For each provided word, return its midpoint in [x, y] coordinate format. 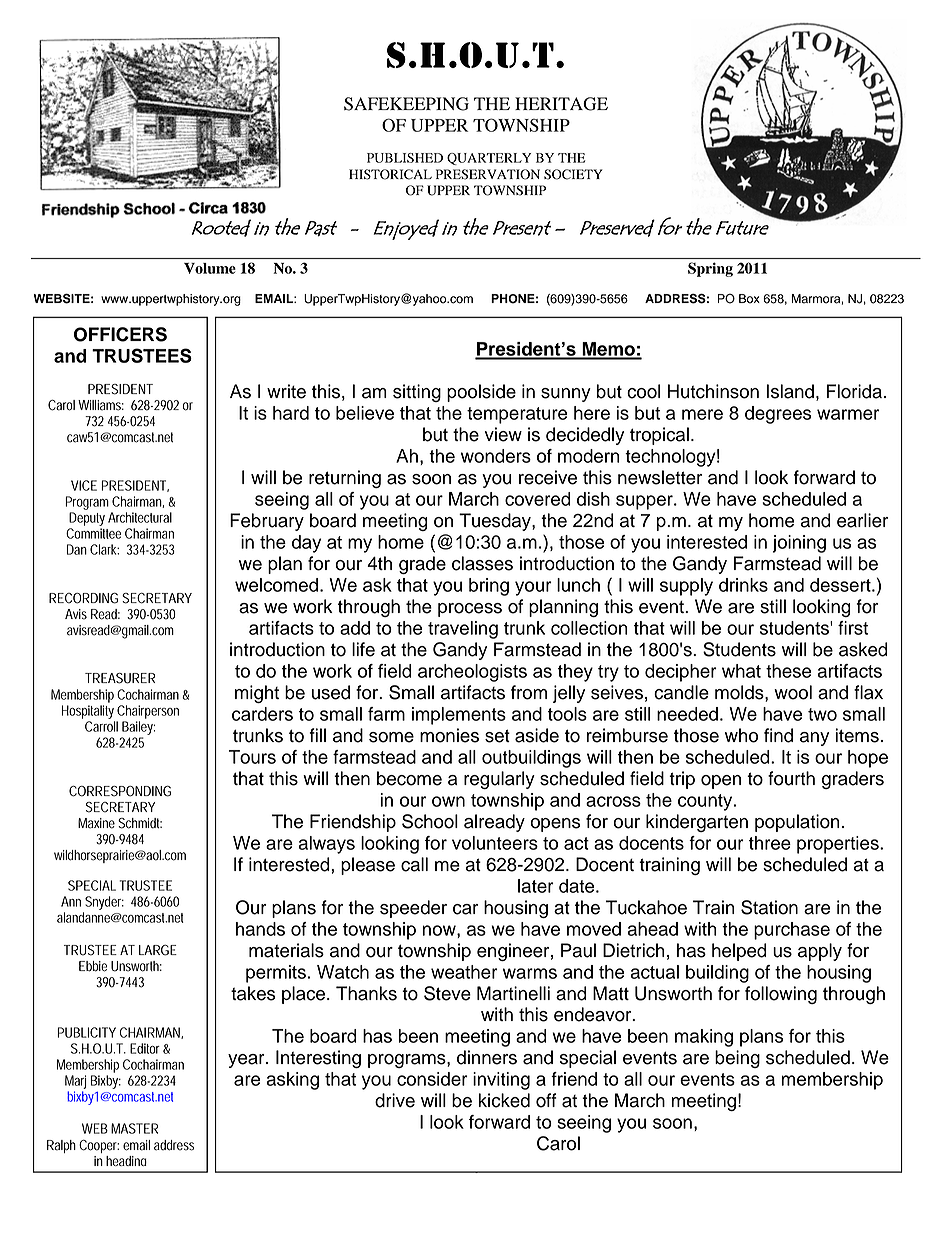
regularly [499, 780]
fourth [791, 778]
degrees [778, 415]
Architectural [140, 517]
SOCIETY [573, 174]
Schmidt [140, 823]
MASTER [134, 1128]
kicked [504, 1100]
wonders [496, 456]
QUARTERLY [489, 159]
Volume [210, 268]
